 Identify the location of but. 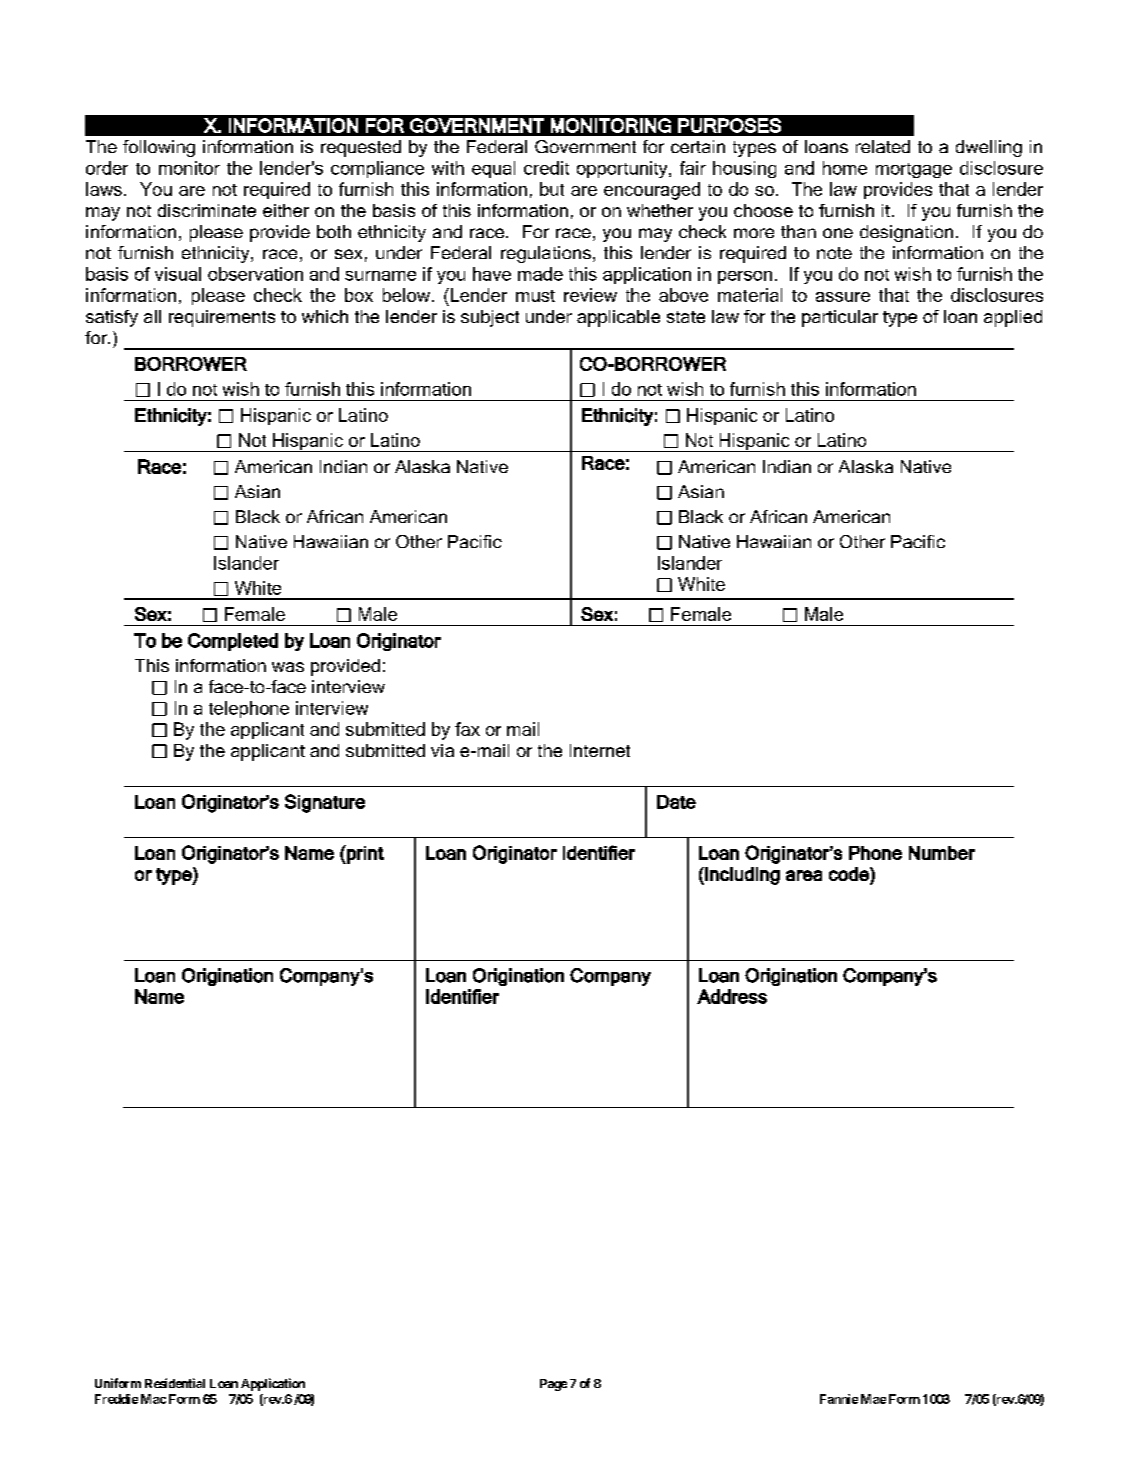
(552, 189).
